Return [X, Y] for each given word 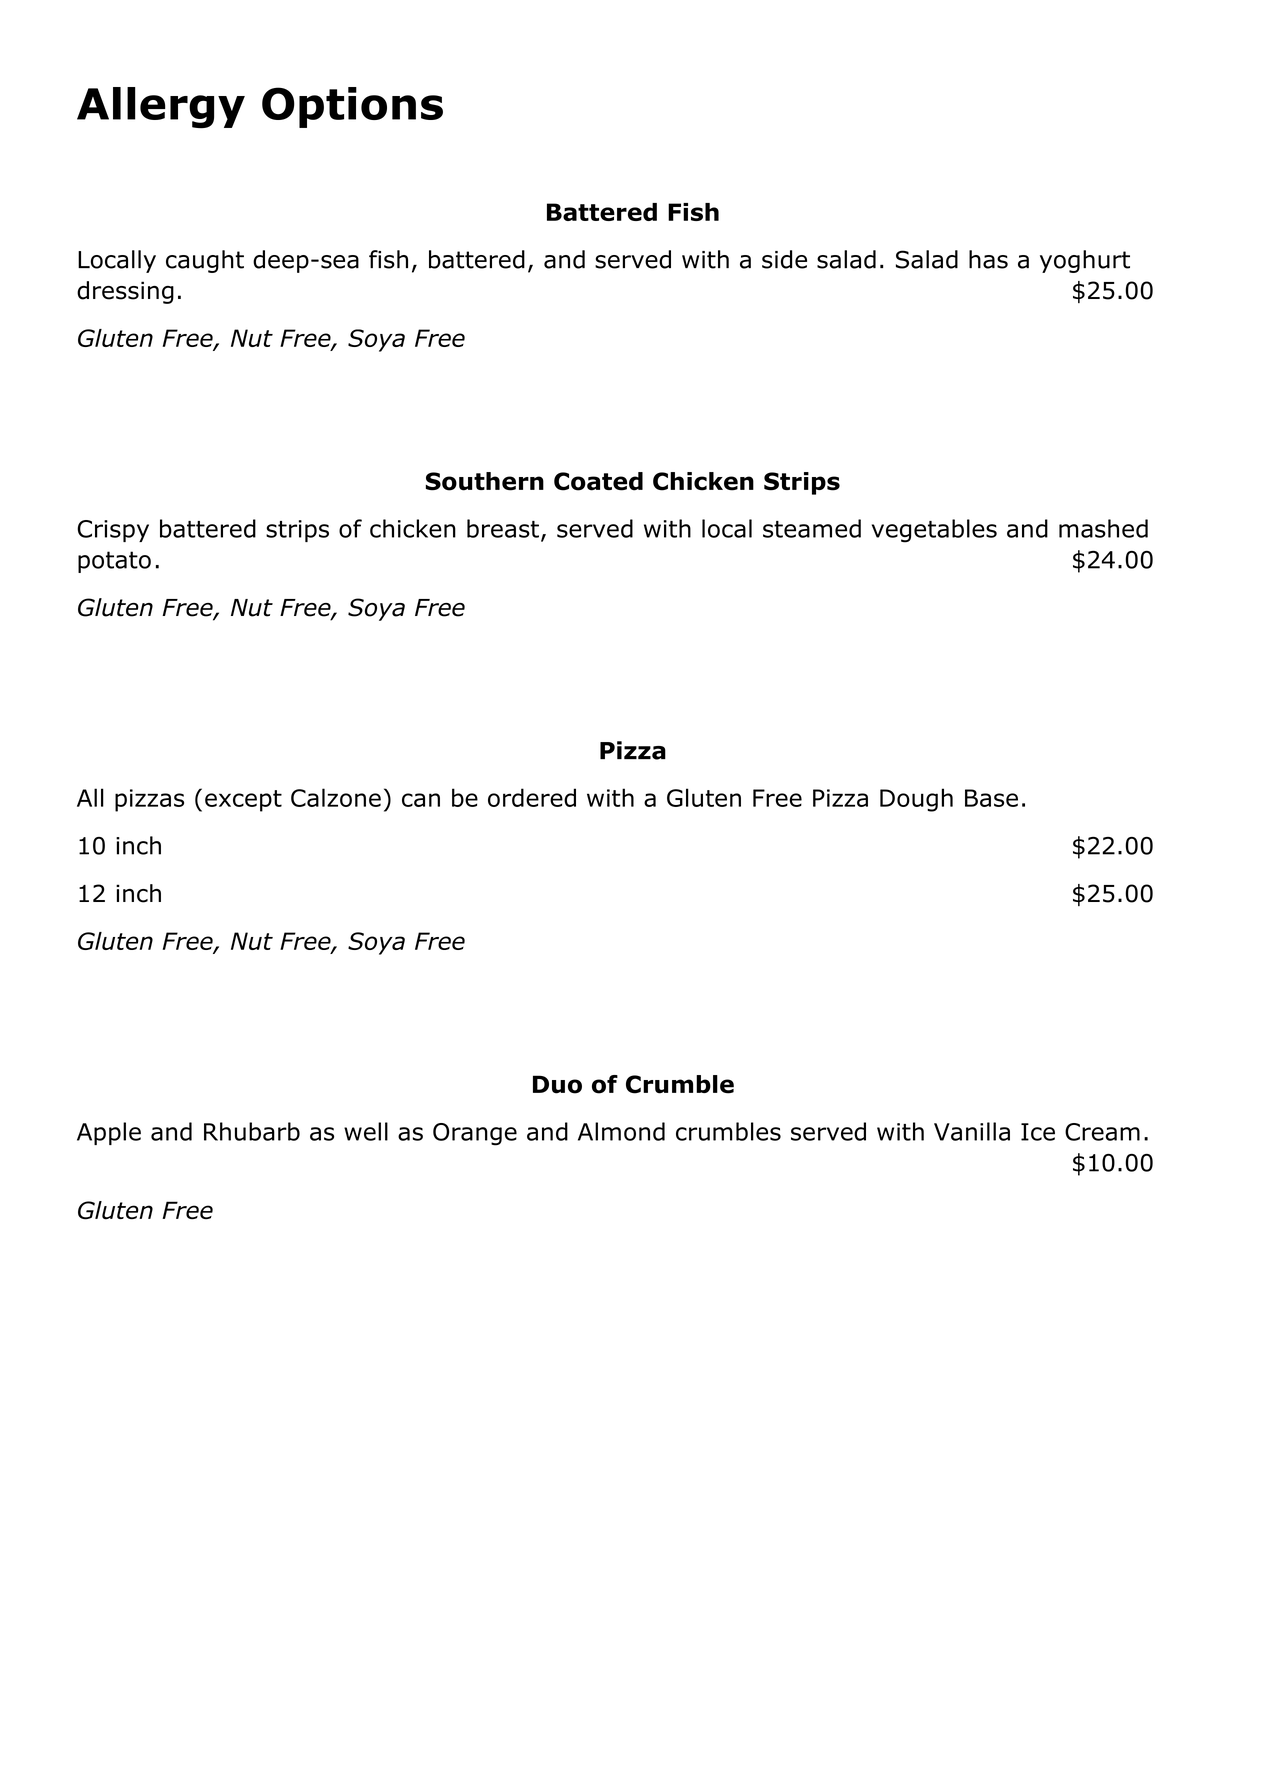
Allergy [161, 108]
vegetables [934, 531]
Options [352, 107]
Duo [557, 1084]
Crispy [113, 531]
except [243, 801]
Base [991, 798]
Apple [109, 1133]
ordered [532, 797]
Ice [1038, 1132]
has [988, 259]
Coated [598, 481]
